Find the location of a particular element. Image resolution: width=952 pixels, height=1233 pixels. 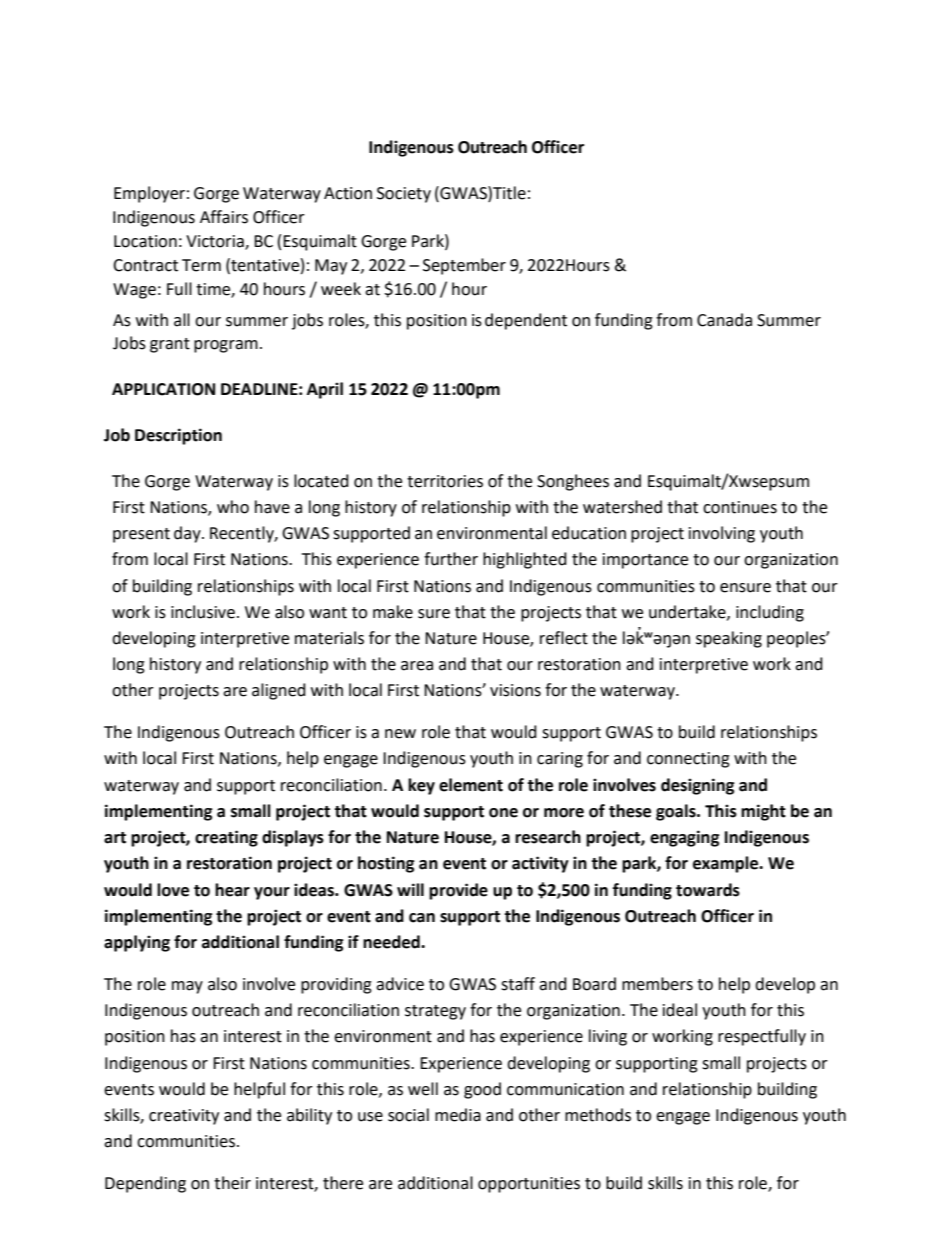

media is located at coordinates (458, 1115).
